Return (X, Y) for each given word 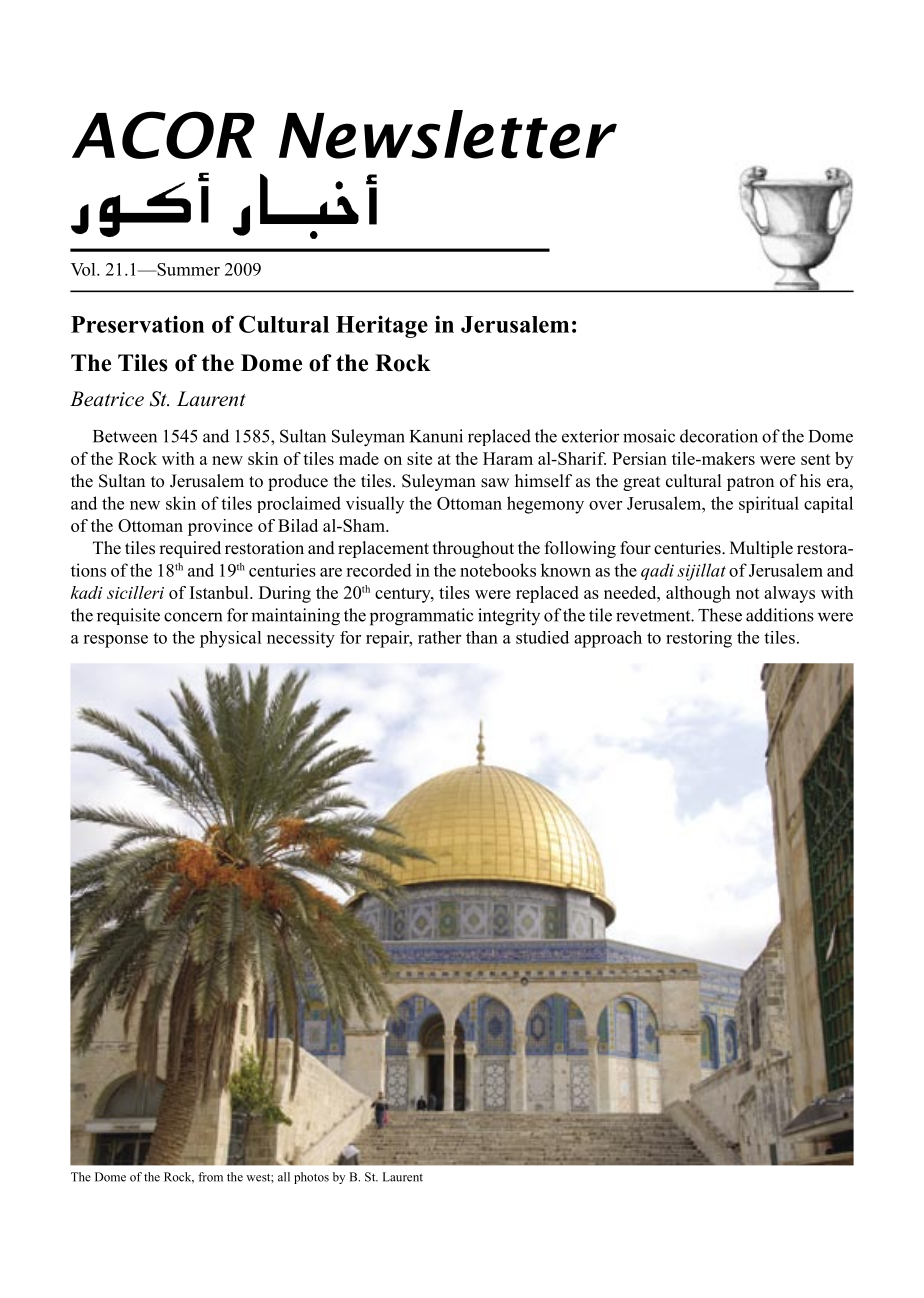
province (220, 527)
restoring (699, 639)
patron (750, 483)
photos (311, 1178)
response (115, 641)
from (210, 1177)
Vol (84, 269)
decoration (719, 436)
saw (495, 483)
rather (439, 637)
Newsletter (448, 134)
